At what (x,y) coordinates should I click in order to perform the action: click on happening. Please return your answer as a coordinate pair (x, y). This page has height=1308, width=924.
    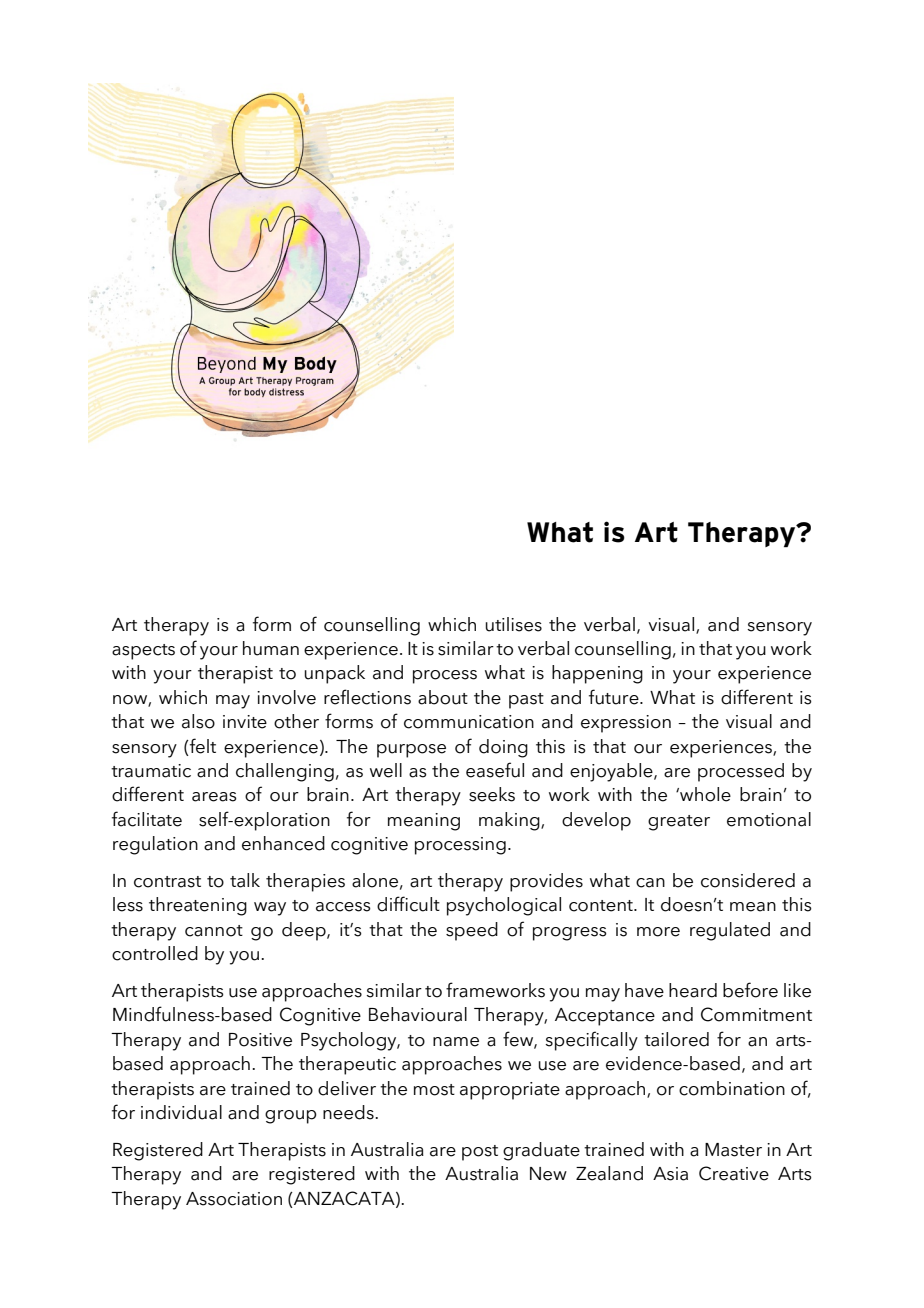
    Looking at the image, I should click on (597, 674).
